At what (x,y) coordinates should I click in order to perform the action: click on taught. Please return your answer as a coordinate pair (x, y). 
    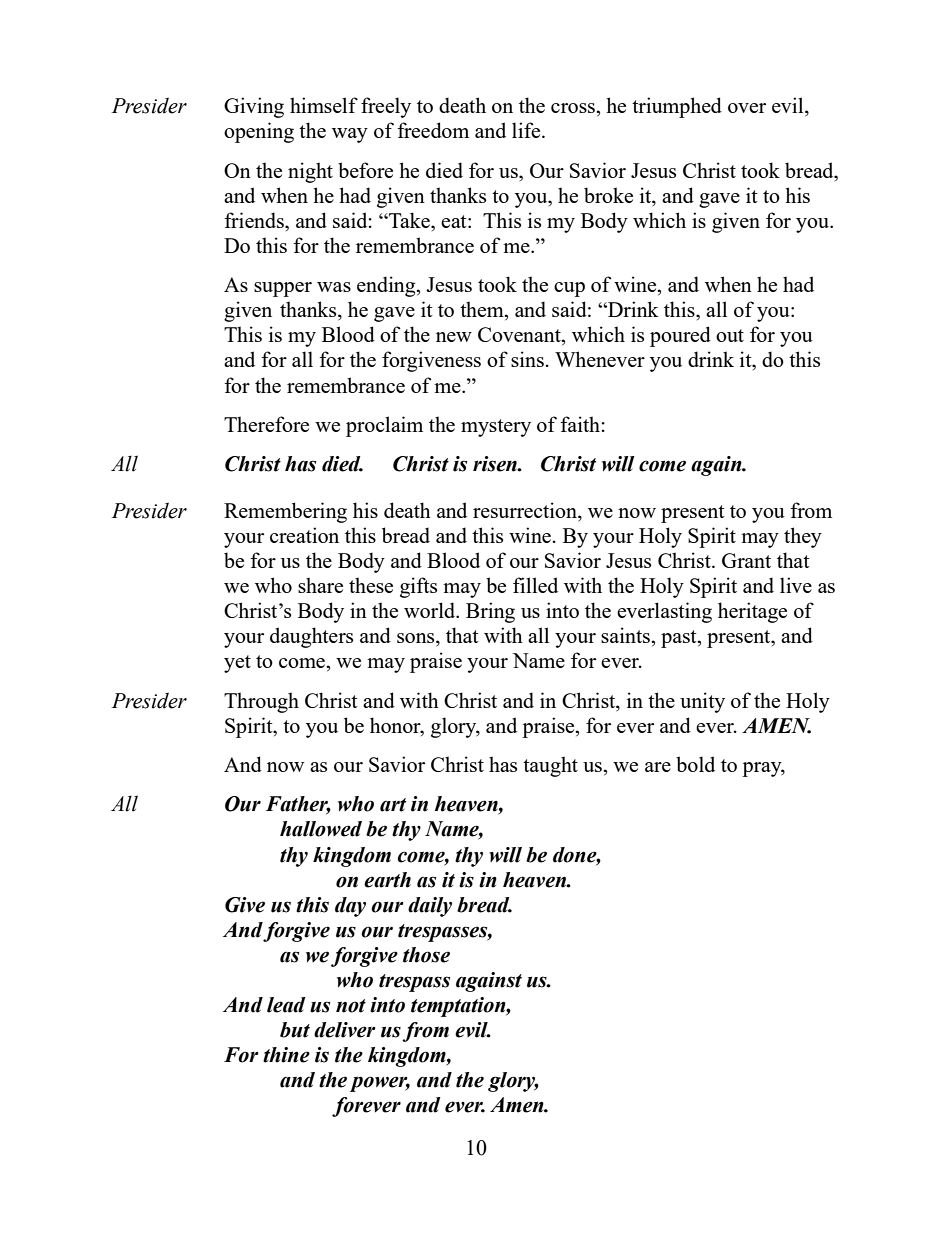
    Looking at the image, I should click on (550, 766).
